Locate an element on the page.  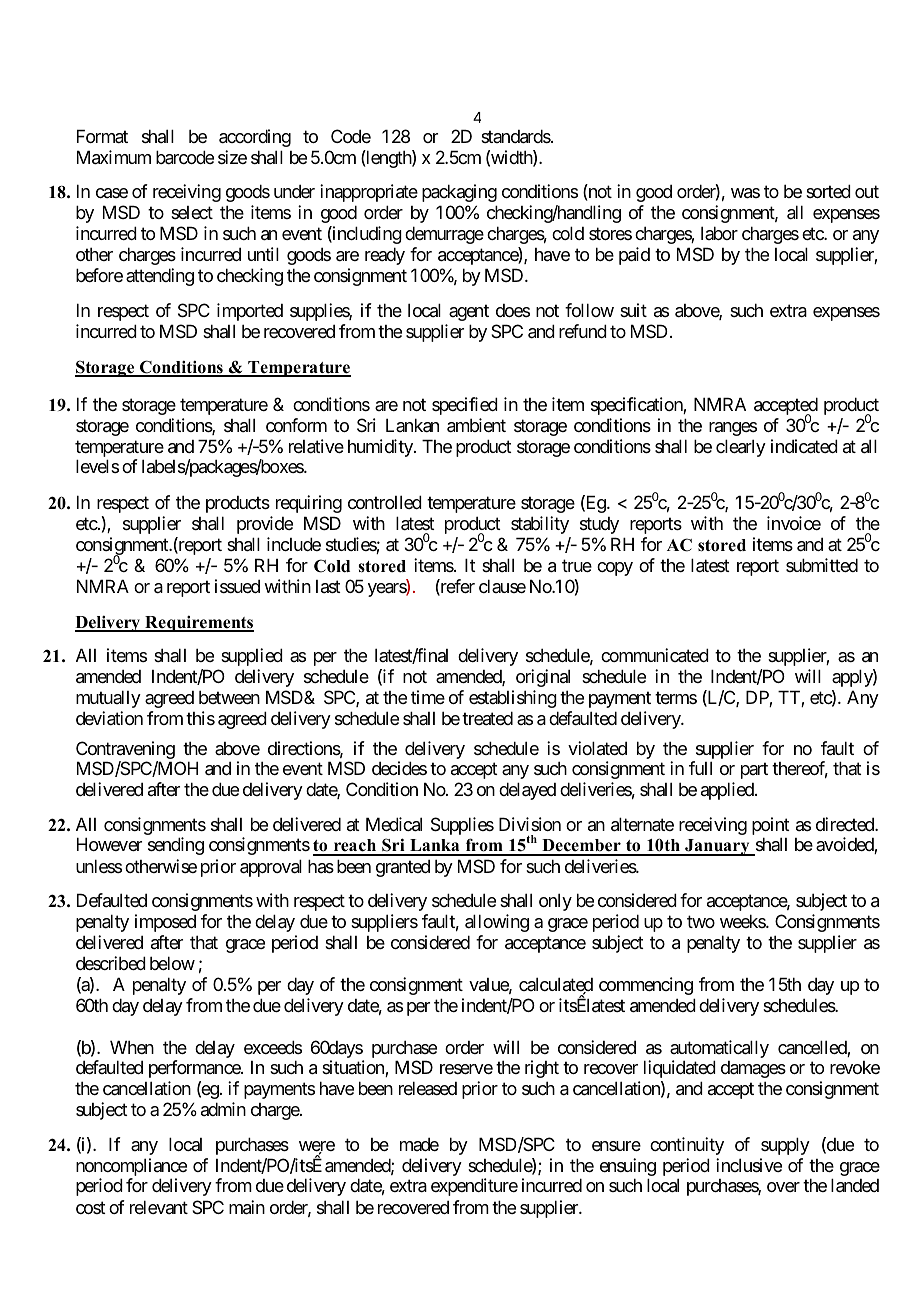
select is located at coordinates (192, 212).
